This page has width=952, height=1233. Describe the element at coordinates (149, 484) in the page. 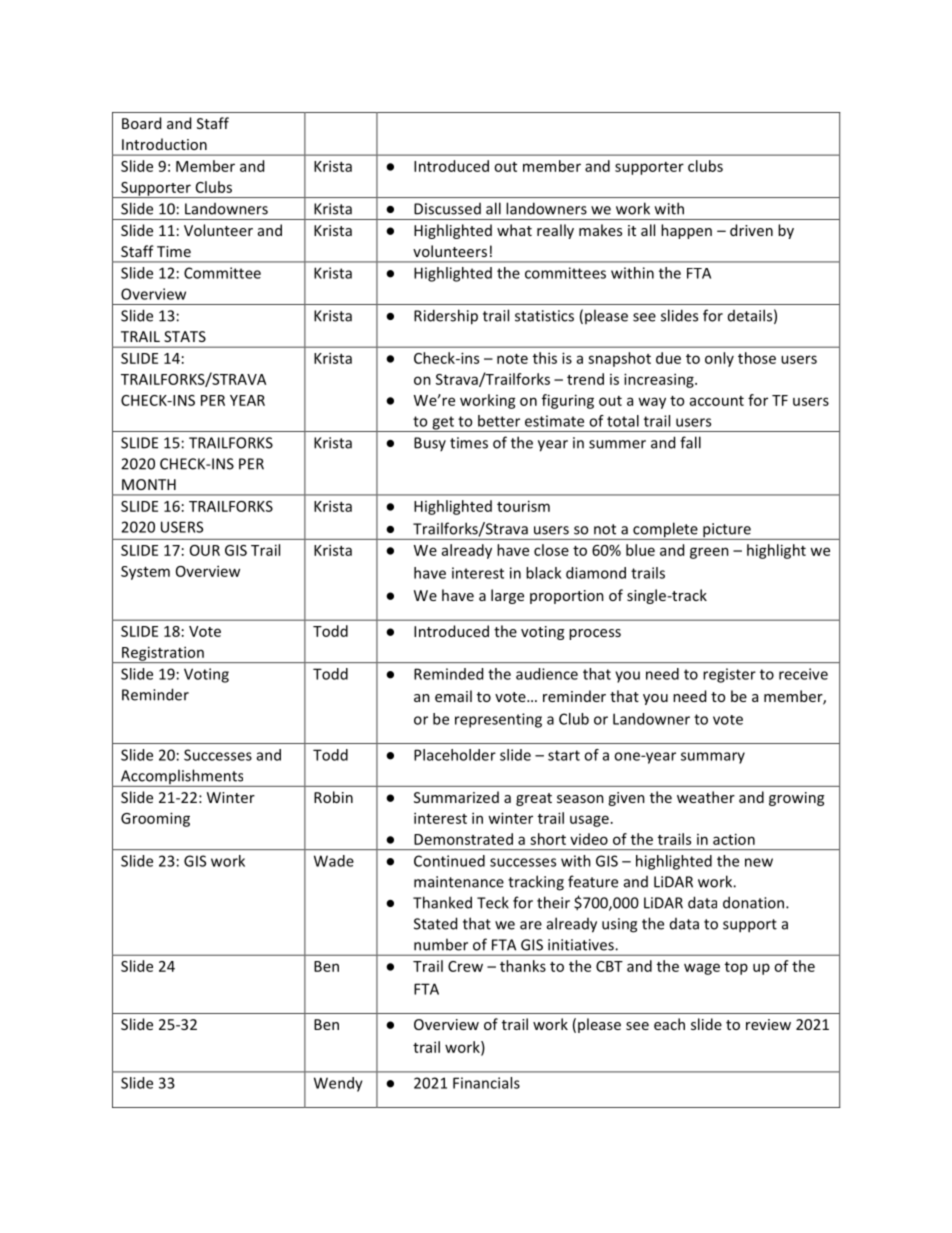

I see `MONTH` at that location.
